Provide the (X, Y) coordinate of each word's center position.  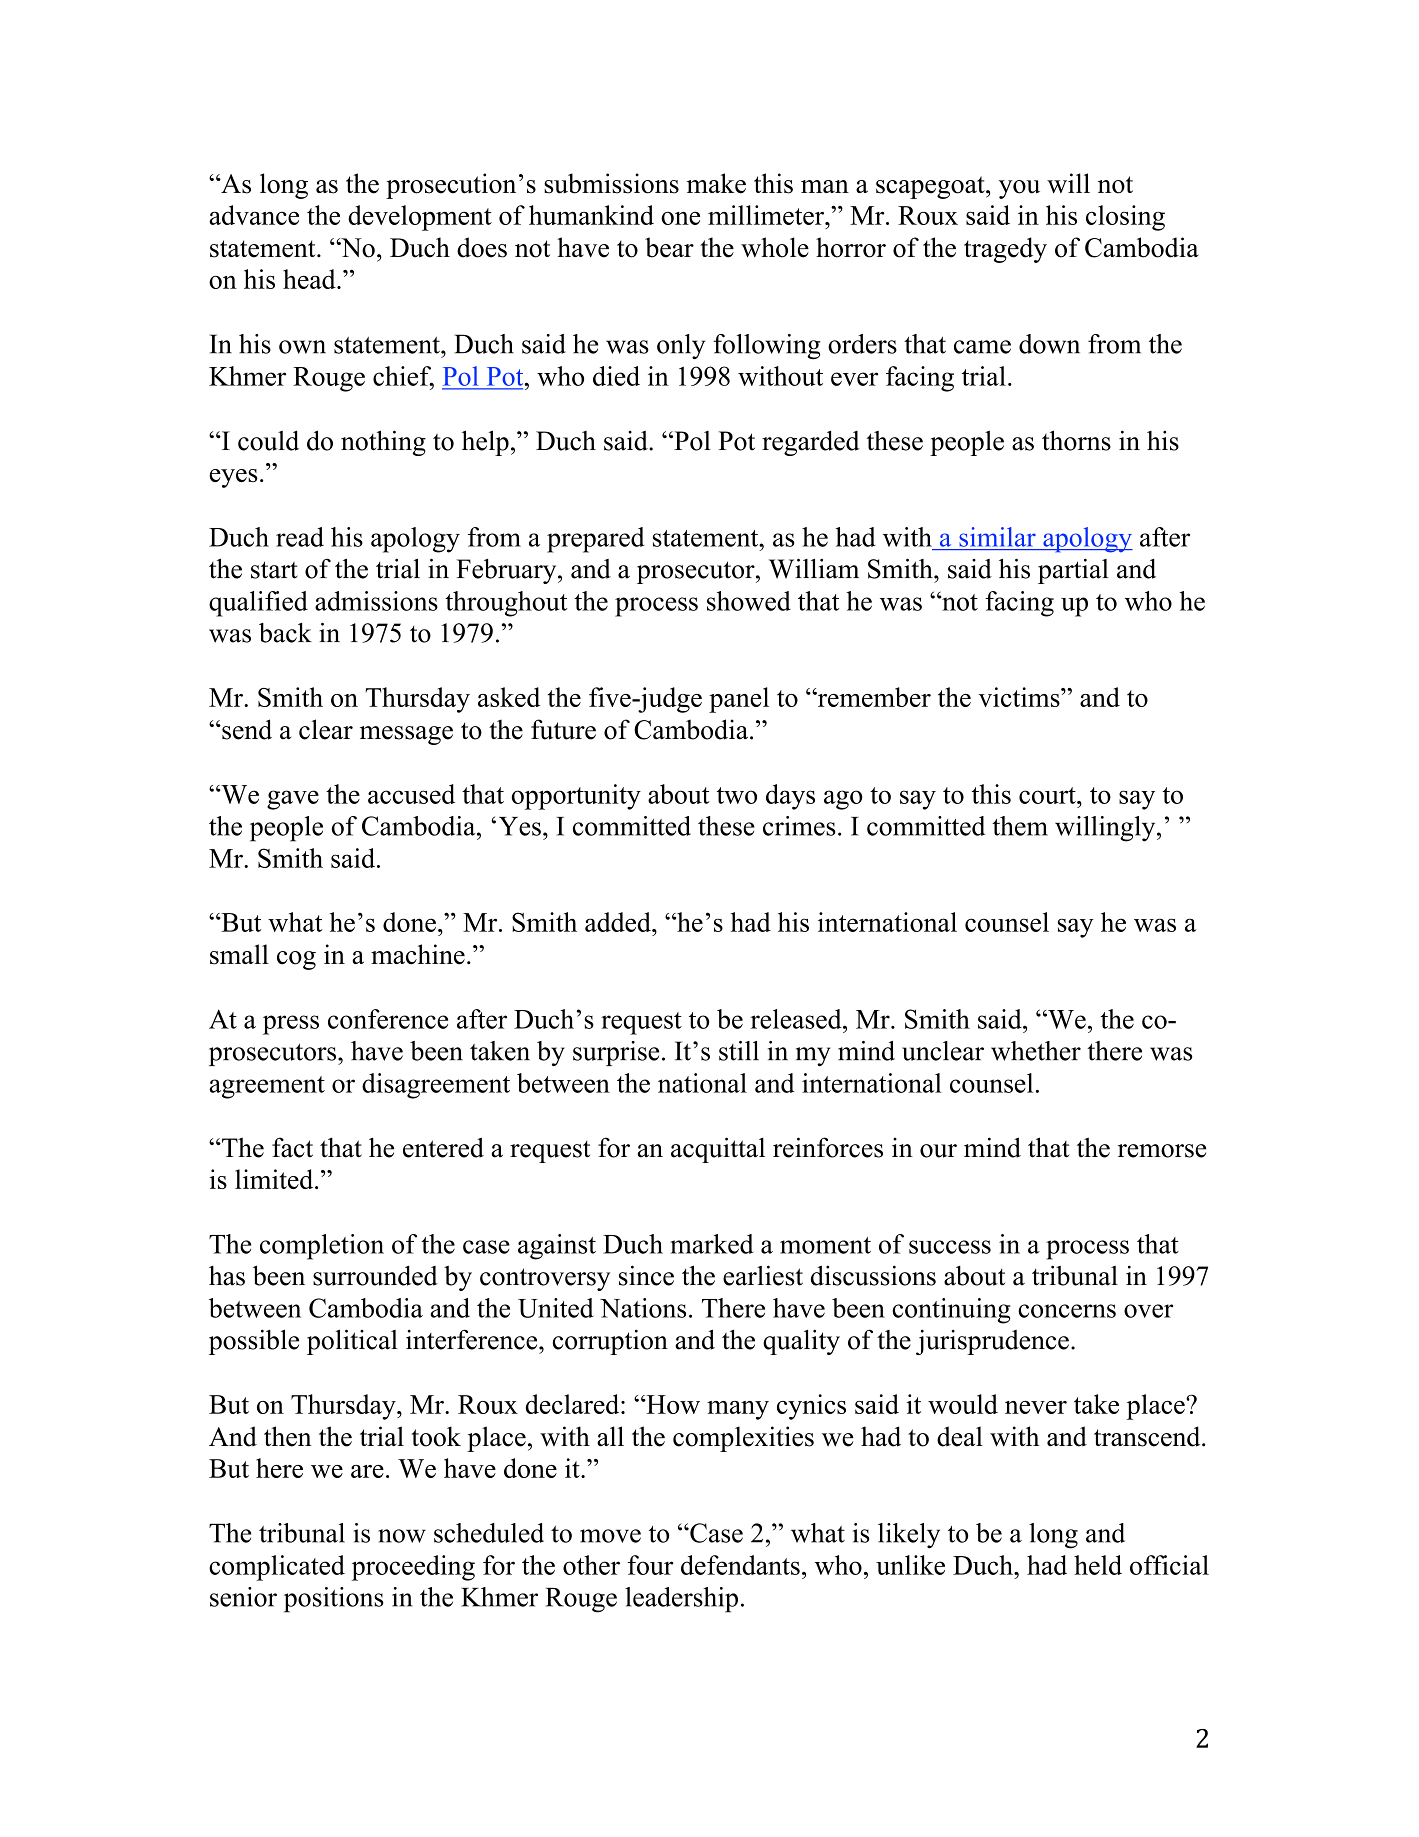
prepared (596, 540)
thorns (1076, 440)
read (300, 537)
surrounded (375, 1276)
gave (293, 800)
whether (1036, 1051)
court (1048, 795)
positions (334, 1600)
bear (669, 247)
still (739, 1051)
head (310, 279)
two (737, 795)
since (646, 1275)
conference (388, 1019)
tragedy (1005, 250)
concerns (1067, 1311)
